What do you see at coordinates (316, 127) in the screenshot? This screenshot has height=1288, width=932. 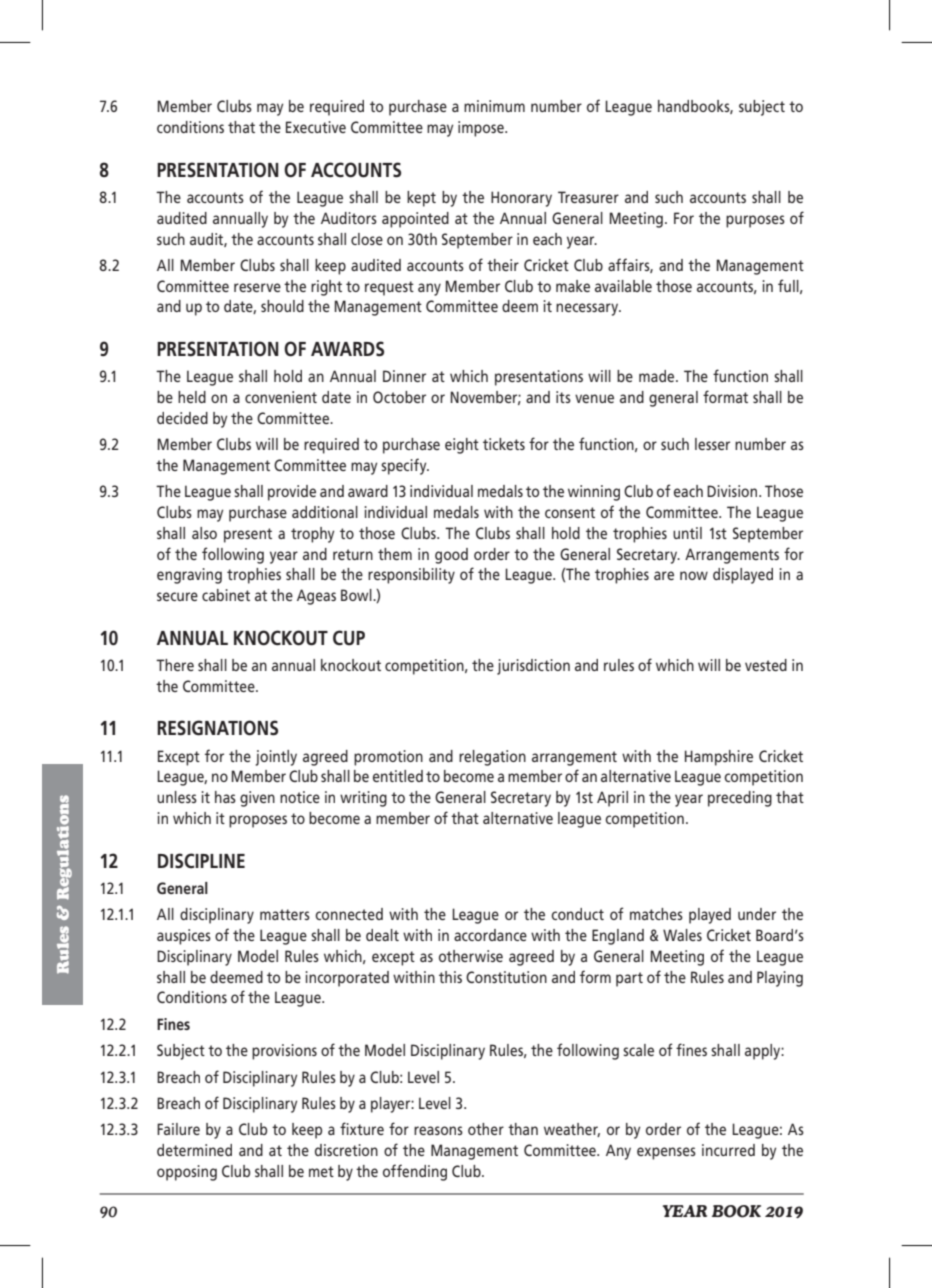 I see `Executive` at bounding box center [316, 127].
